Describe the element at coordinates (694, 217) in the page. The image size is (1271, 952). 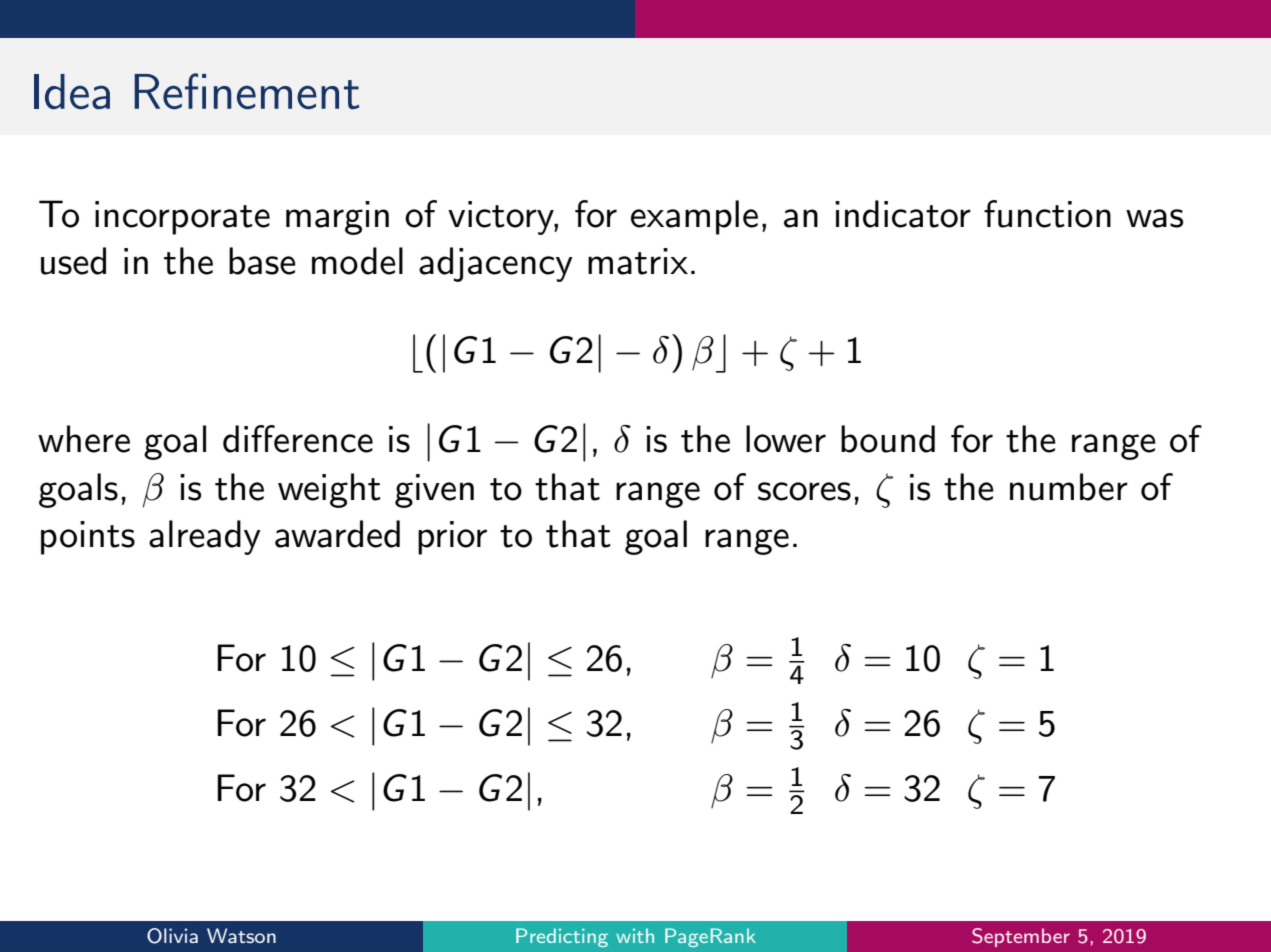
I see `example` at that location.
